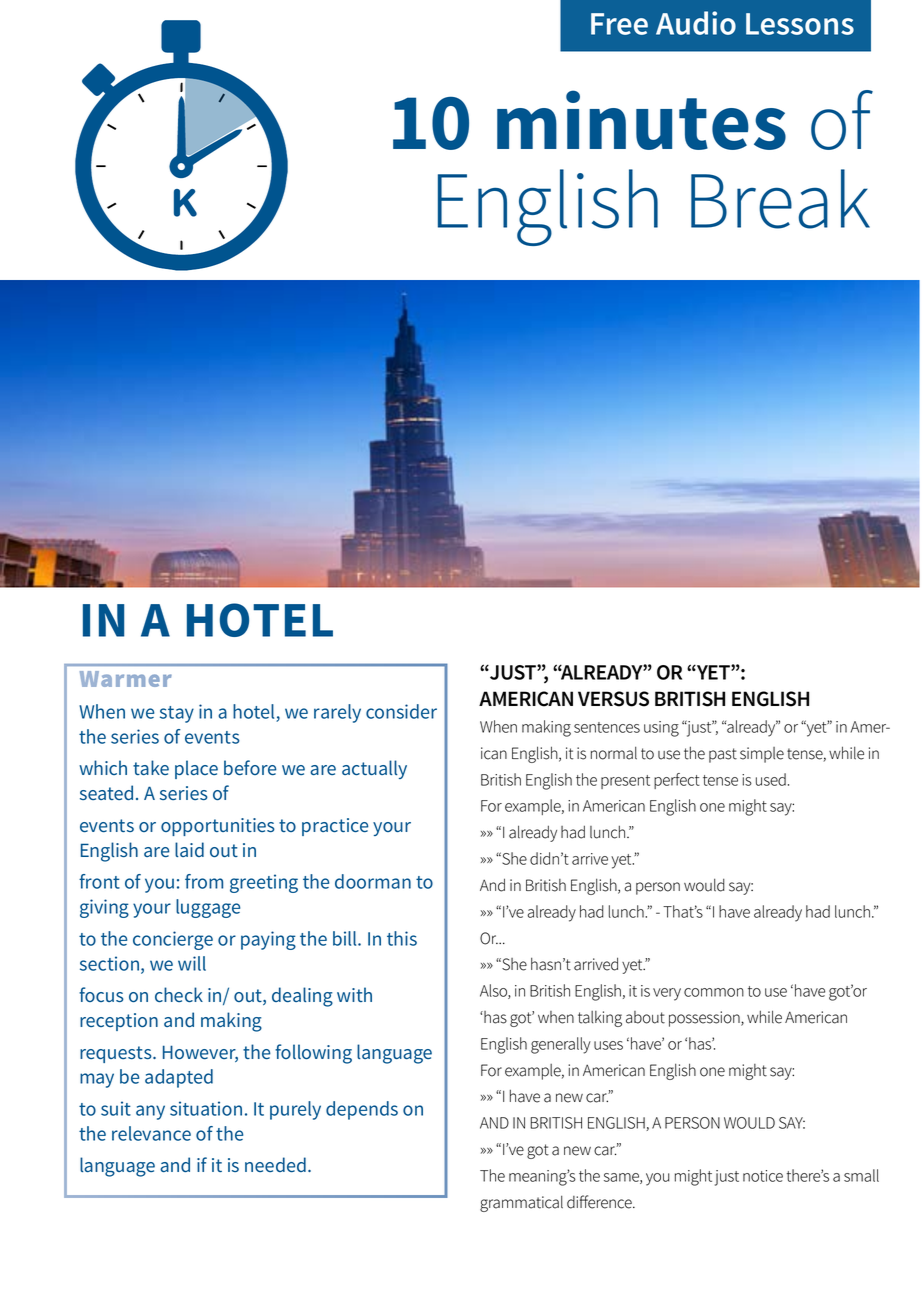 Image resolution: width=924 pixels, height=1308 pixels. Describe the element at coordinates (619, 24) in the image. I see `Free` at that location.
